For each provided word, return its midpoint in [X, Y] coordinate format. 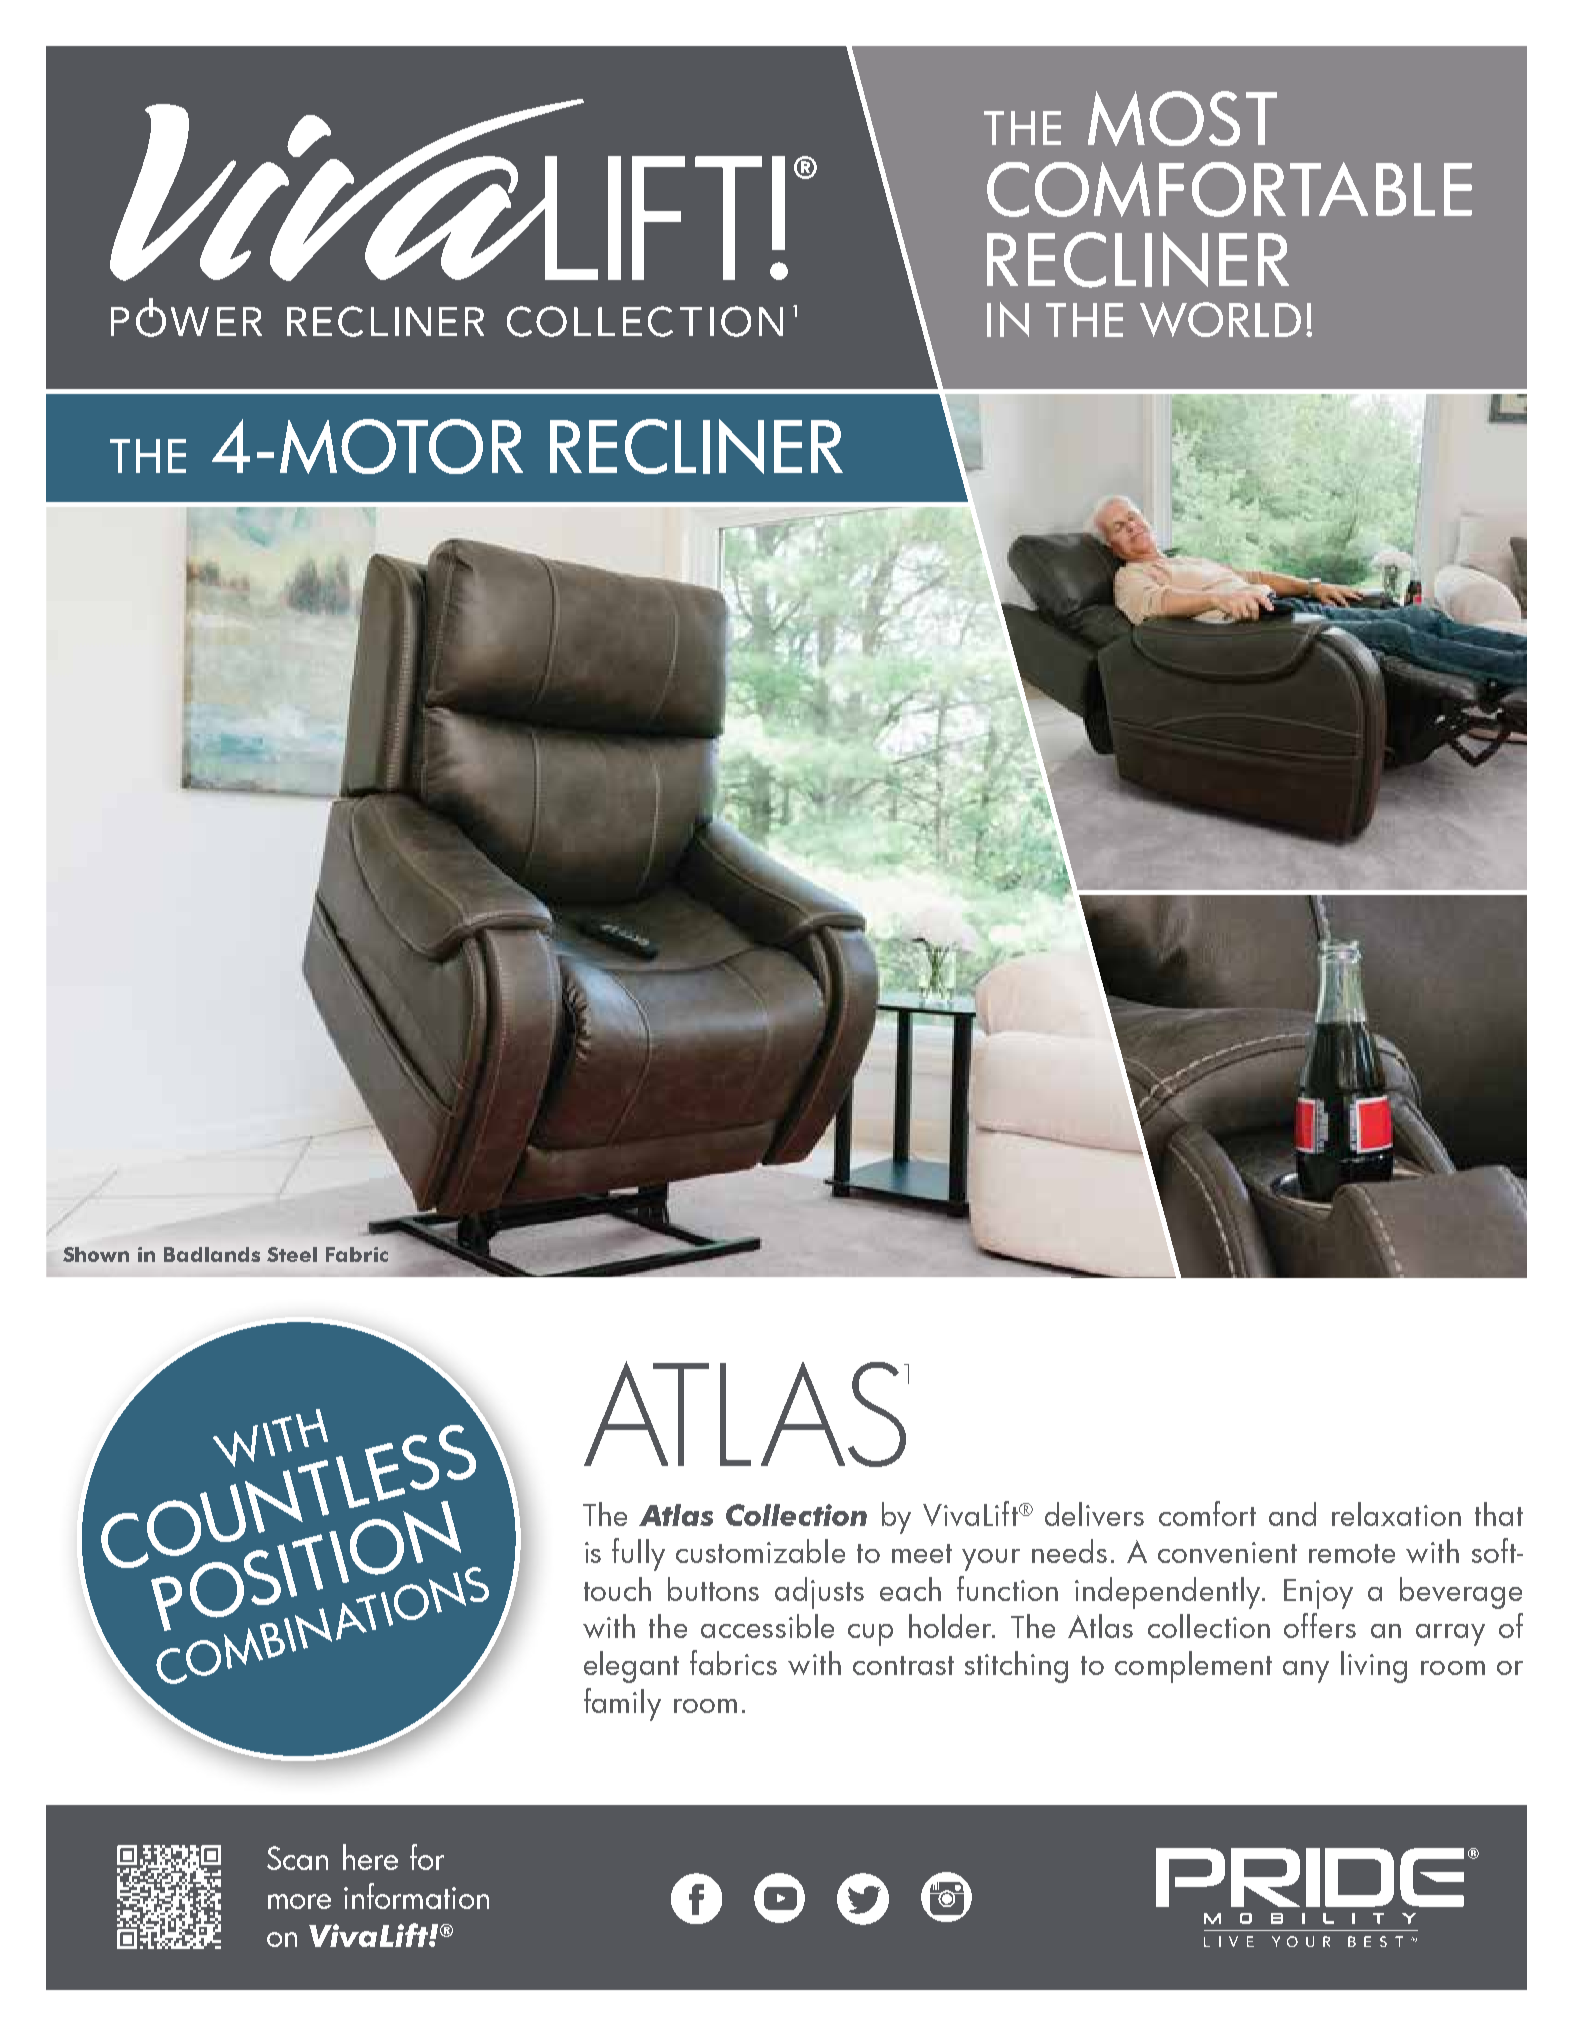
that [1499, 1514]
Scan [297, 1858]
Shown [96, 1254]
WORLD [1220, 319]
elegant [631, 1667]
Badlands [212, 1254]
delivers [1094, 1514]
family [622, 1704]
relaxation [1396, 1514]
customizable [760, 1551]
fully [638, 1554]
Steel [292, 1254]
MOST [1182, 118]
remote [1352, 1553]
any [1306, 1672]
